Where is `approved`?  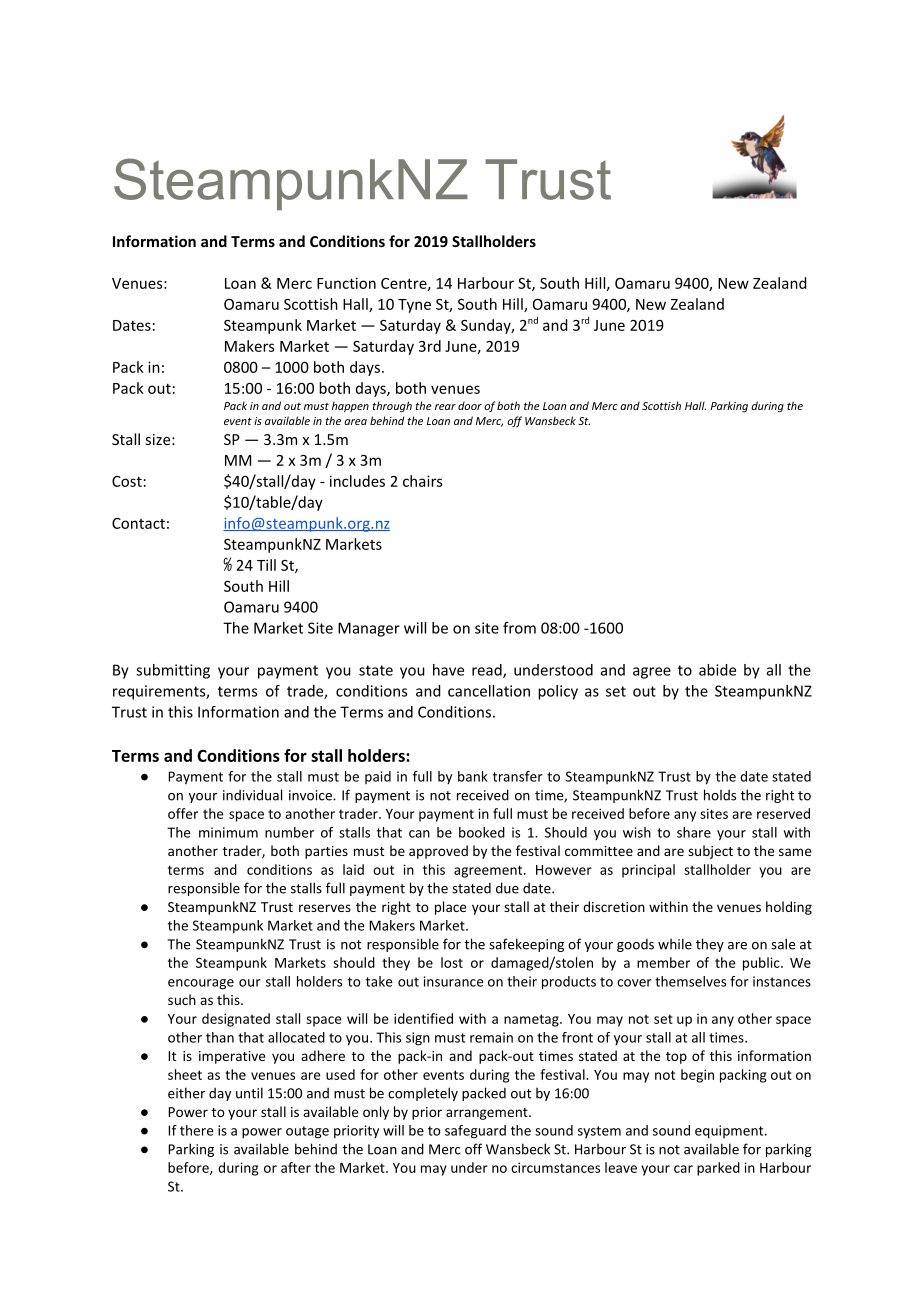
approved is located at coordinates (438, 852).
